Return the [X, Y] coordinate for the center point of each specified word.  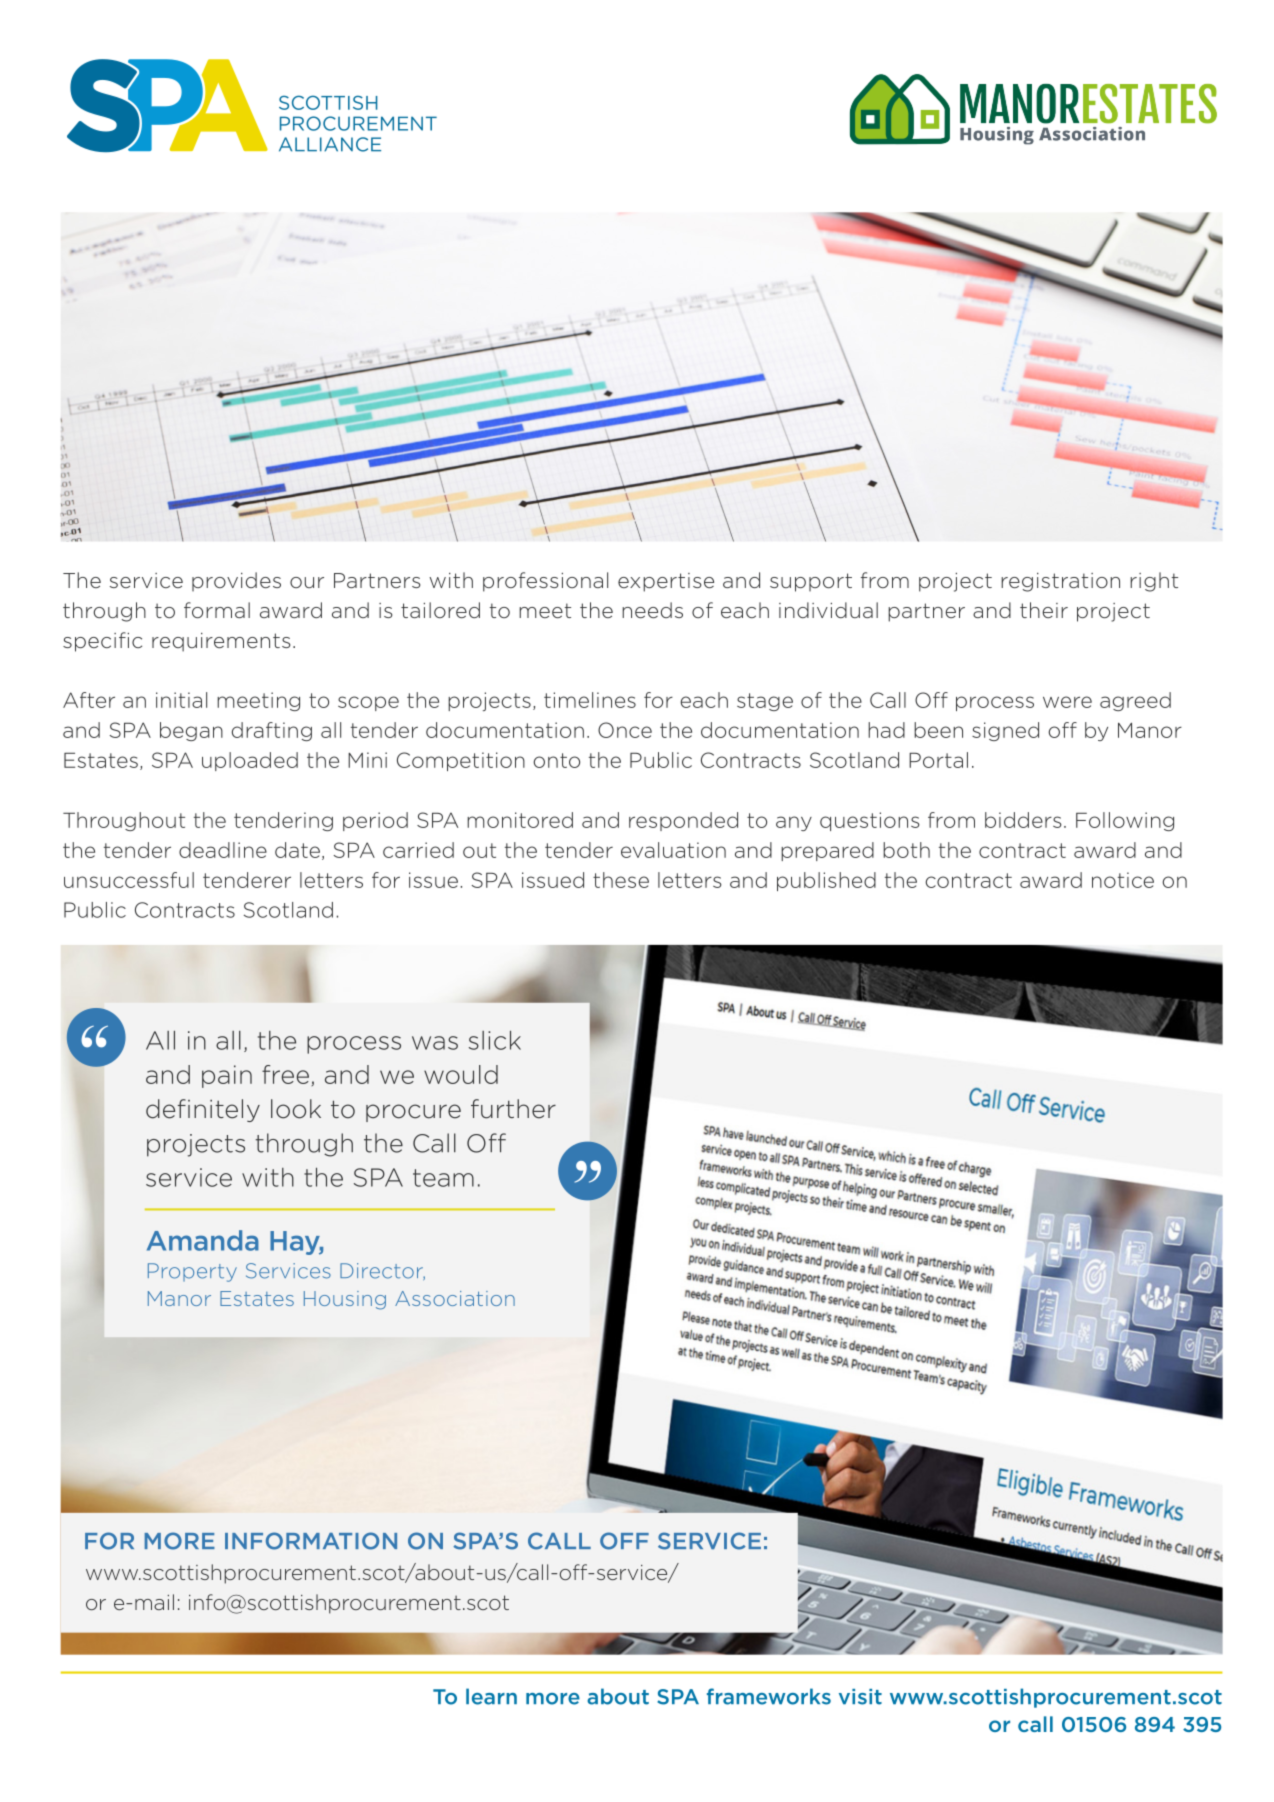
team [443, 1178]
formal [217, 610]
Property [192, 1272]
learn [491, 1696]
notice [1123, 880]
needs [652, 610]
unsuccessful [129, 880]
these [621, 880]
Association [455, 1298]
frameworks [769, 1696]
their [1044, 610]
